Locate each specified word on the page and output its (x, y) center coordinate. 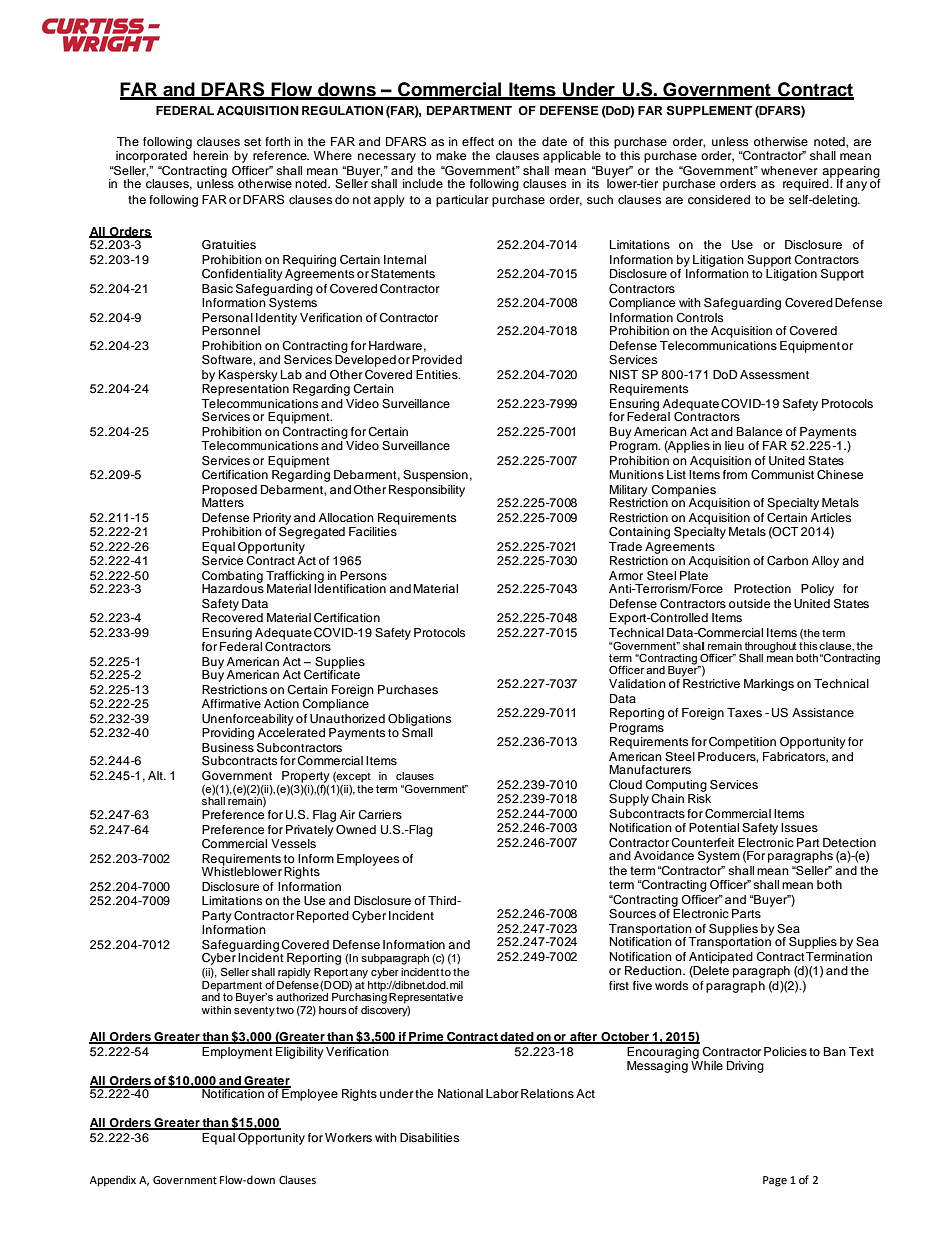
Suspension (435, 476)
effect (478, 141)
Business (228, 747)
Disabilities (429, 1137)
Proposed (229, 492)
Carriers (380, 815)
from (735, 474)
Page (775, 1181)
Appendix (113, 1181)
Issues (799, 827)
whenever (789, 170)
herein (210, 155)
